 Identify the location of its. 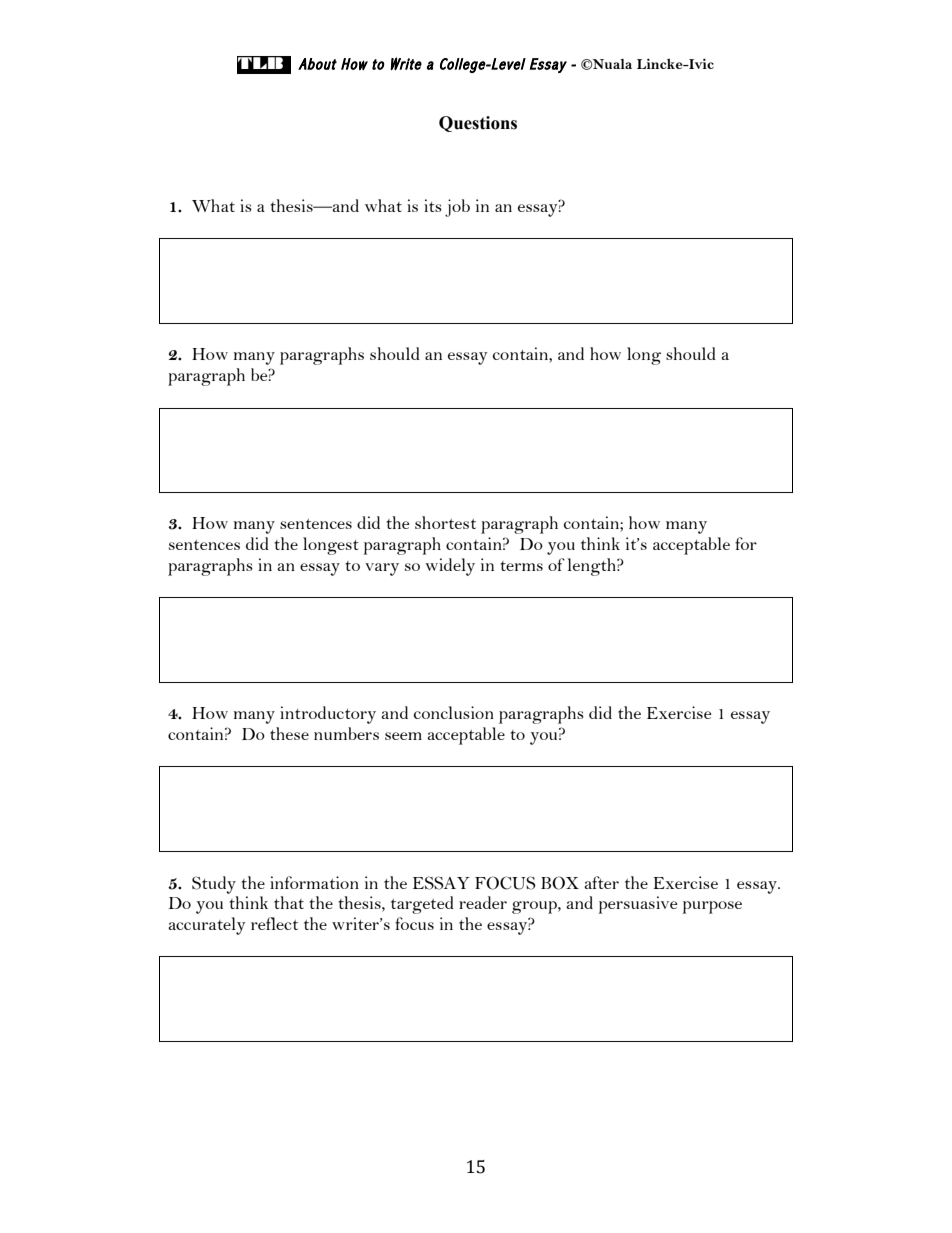
(433, 205).
